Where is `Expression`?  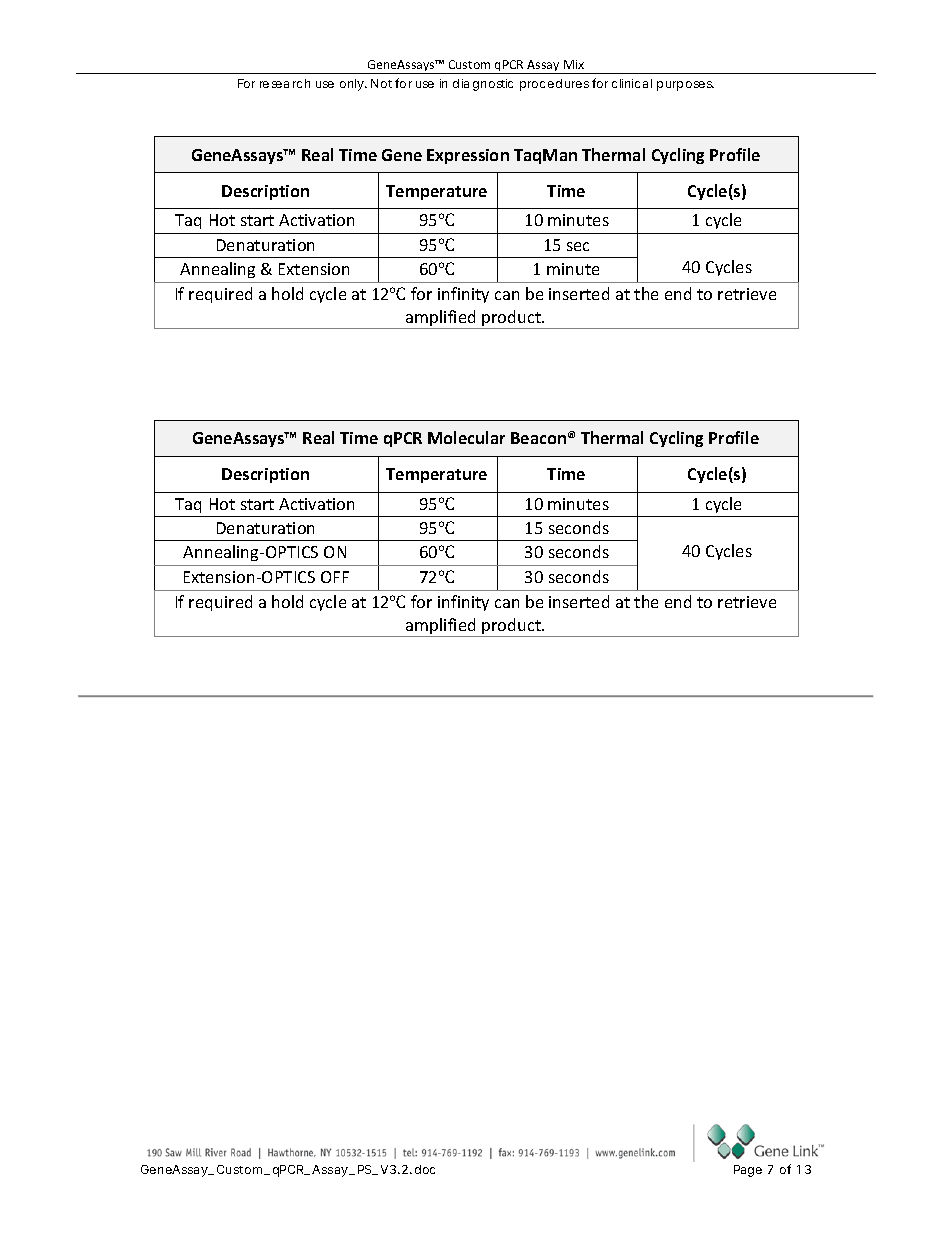 Expression is located at coordinates (468, 156).
